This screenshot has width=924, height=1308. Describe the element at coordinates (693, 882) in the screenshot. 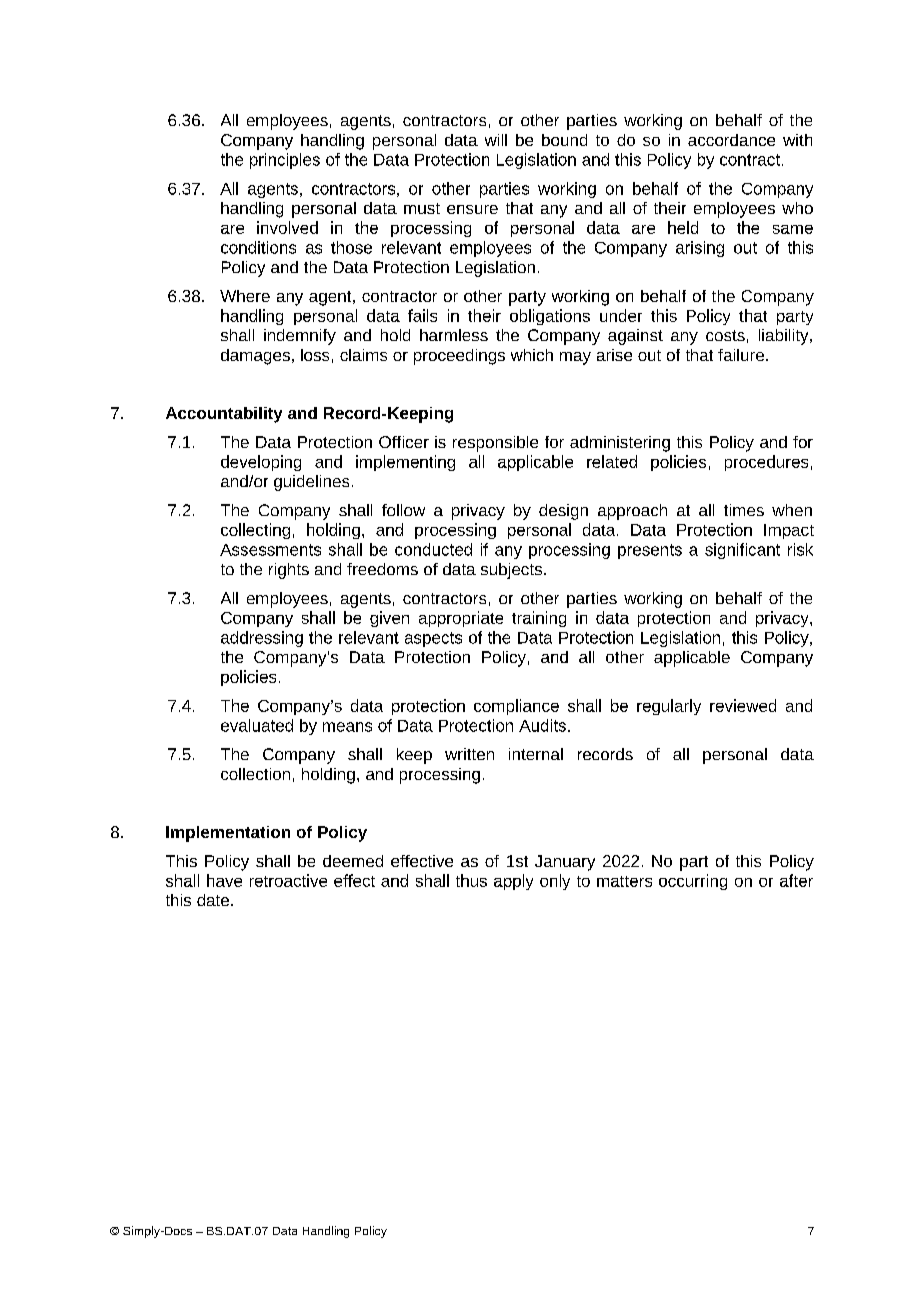

I see `occurring` at that location.
